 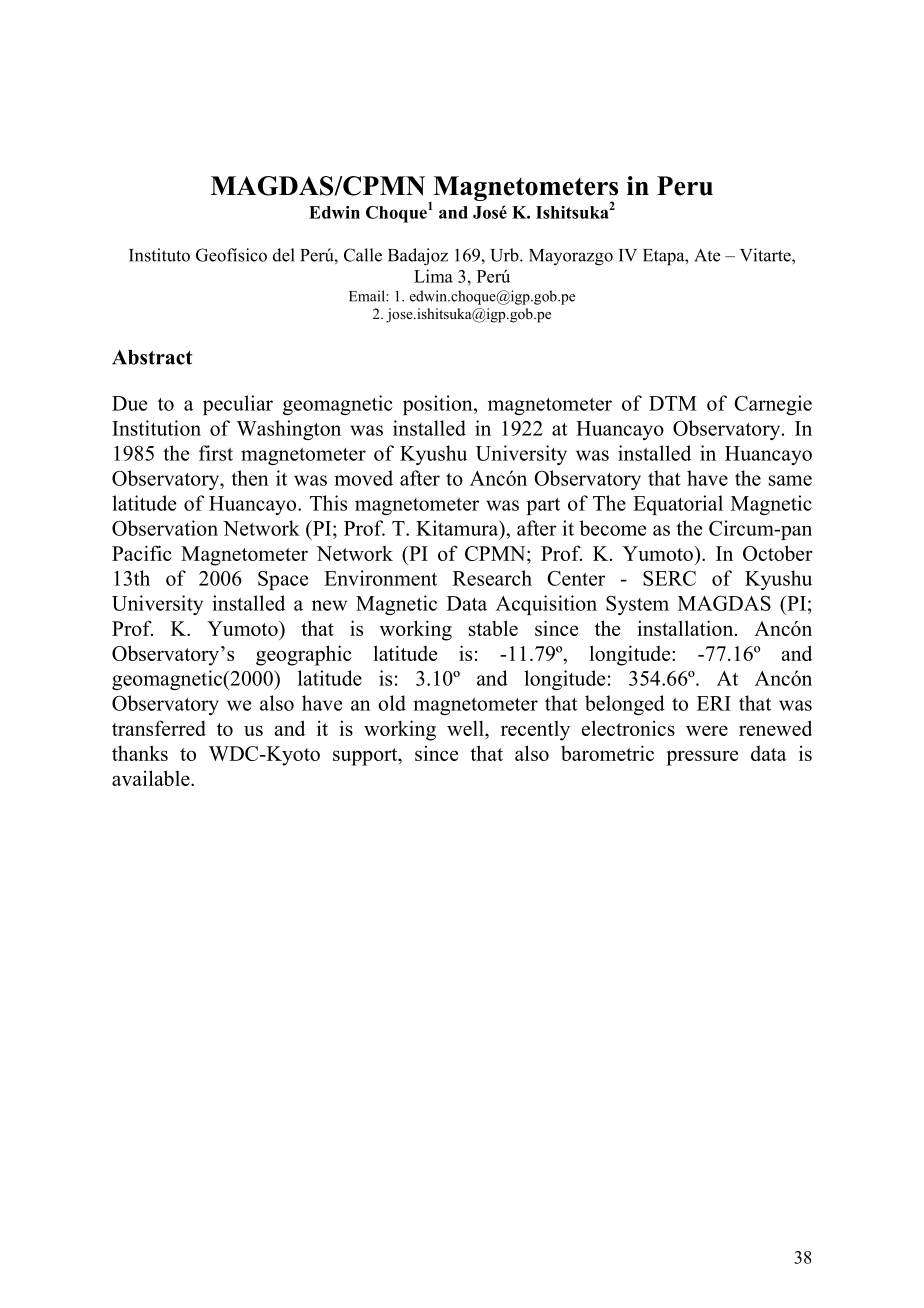 What do you see at coordinates (685, 186) in the page?
I see `Peru` at bounding box center [685, 186].
